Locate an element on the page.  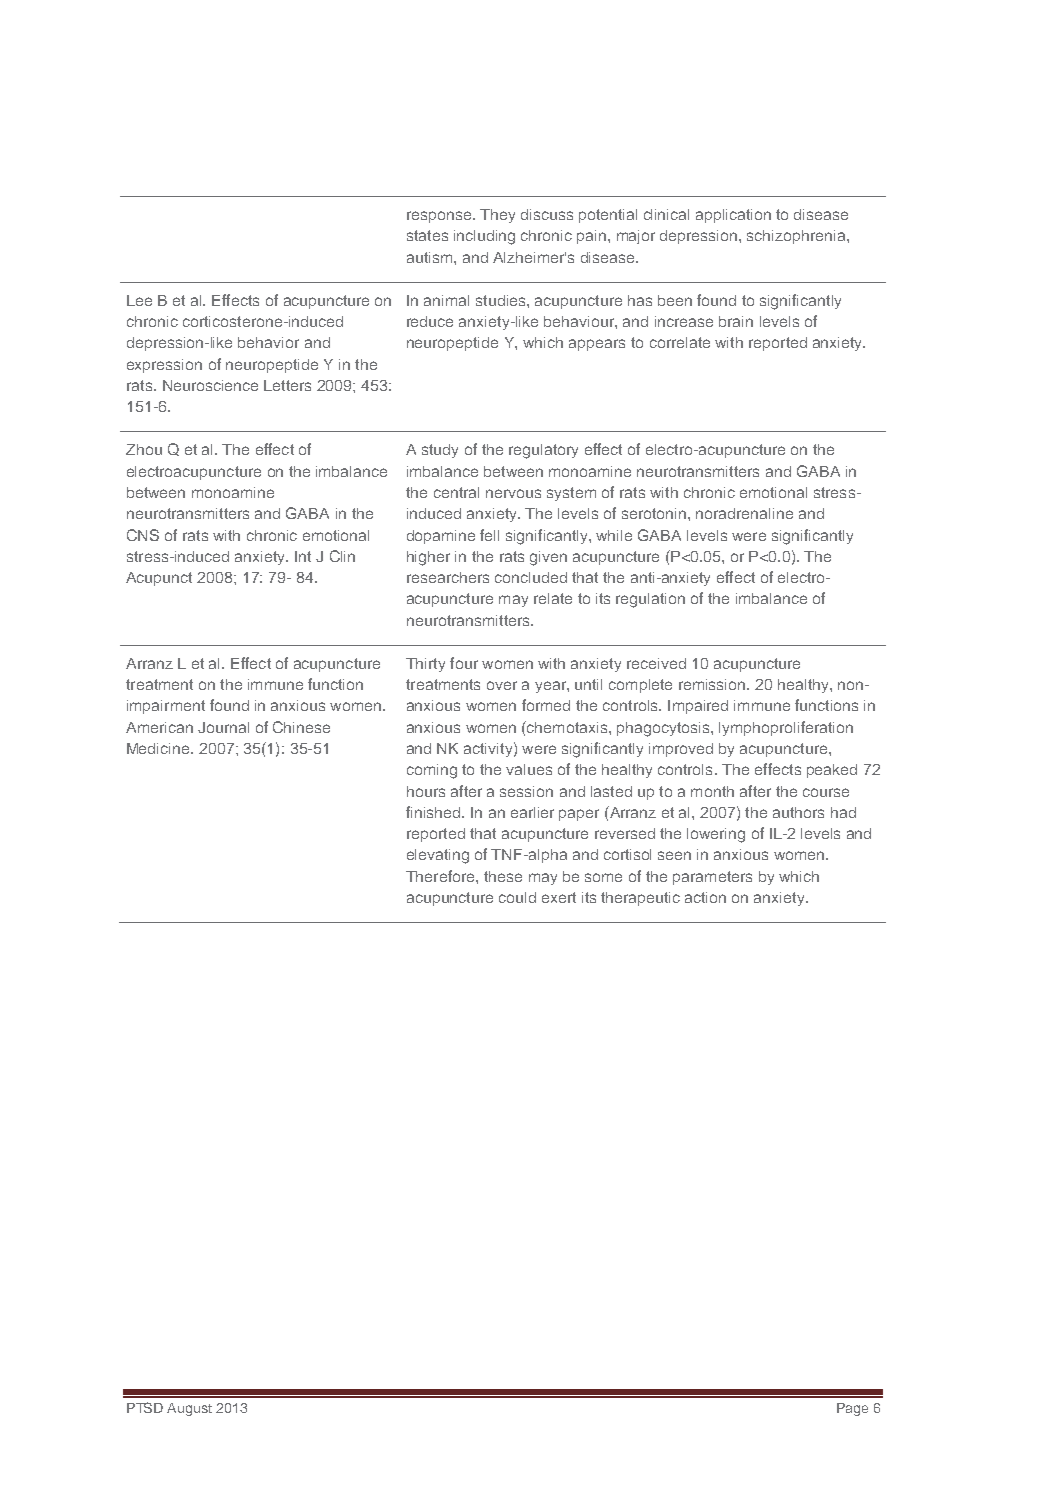
schizophrenia is located at coordinates (797, 237).
